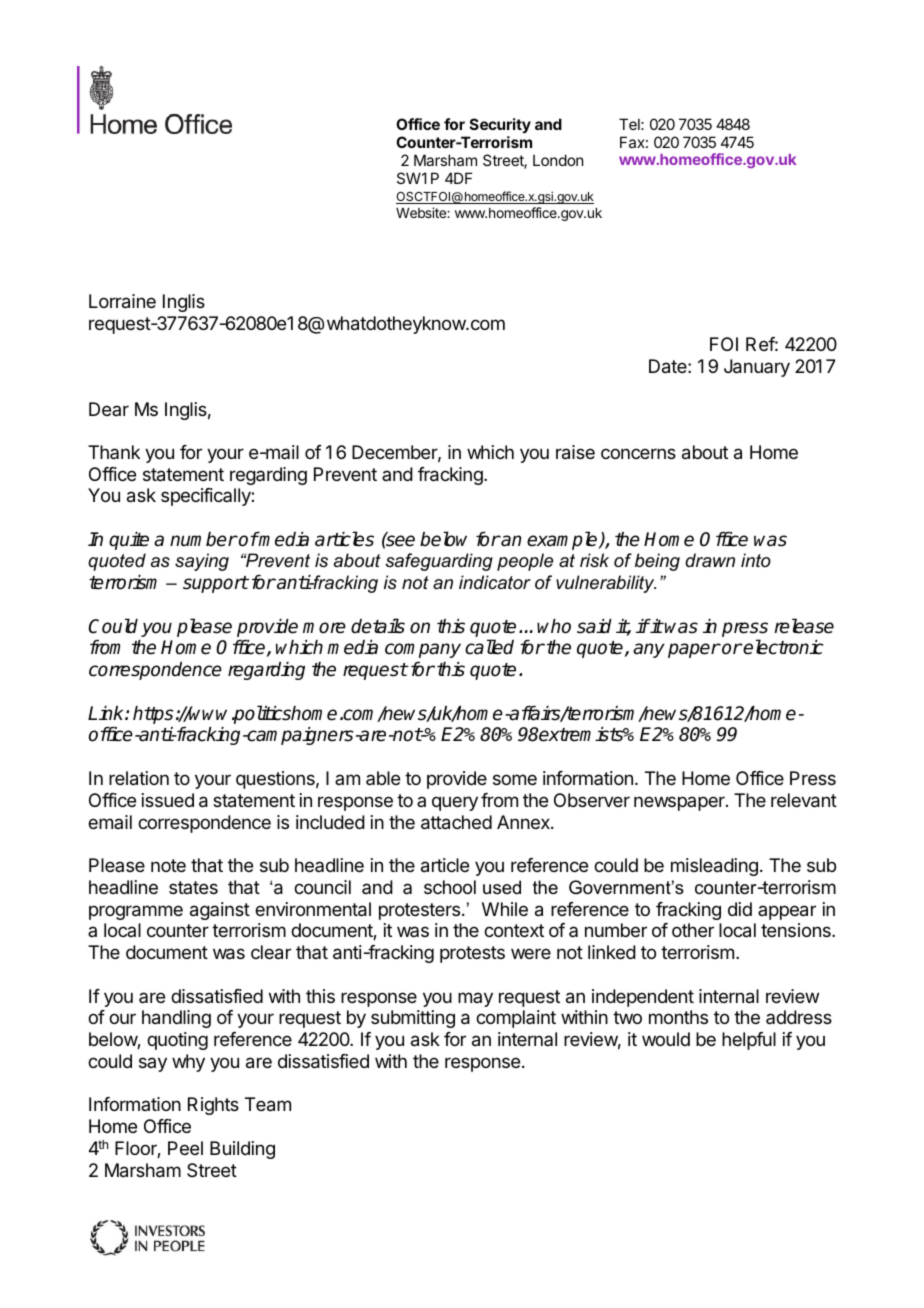 The width and height of the screenshot is (924, 1308). Describe the element at coordinates (109, 409) in the screenshot. I see `Dear` at that location.
